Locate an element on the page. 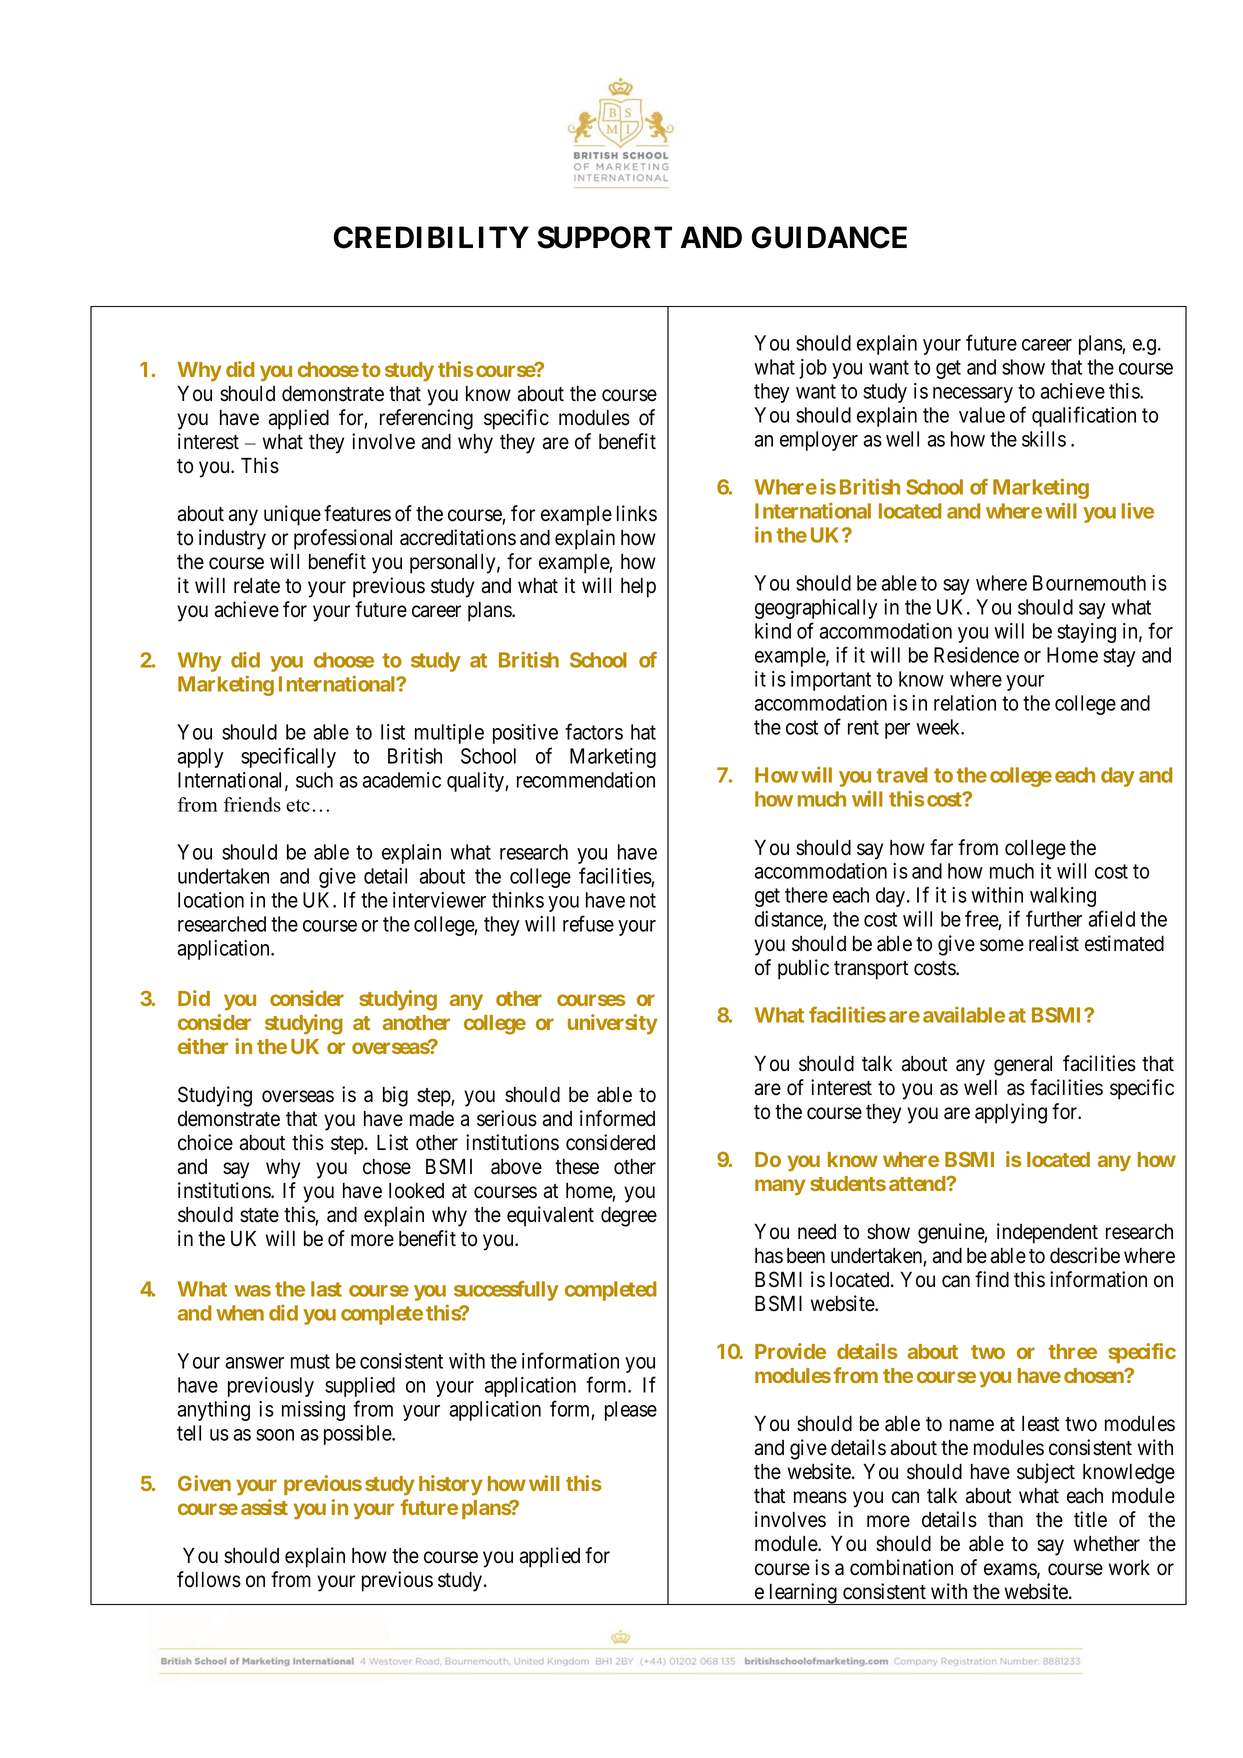 This document has height=1758, width=1243. necessary is located at coordinates (973, 395).
